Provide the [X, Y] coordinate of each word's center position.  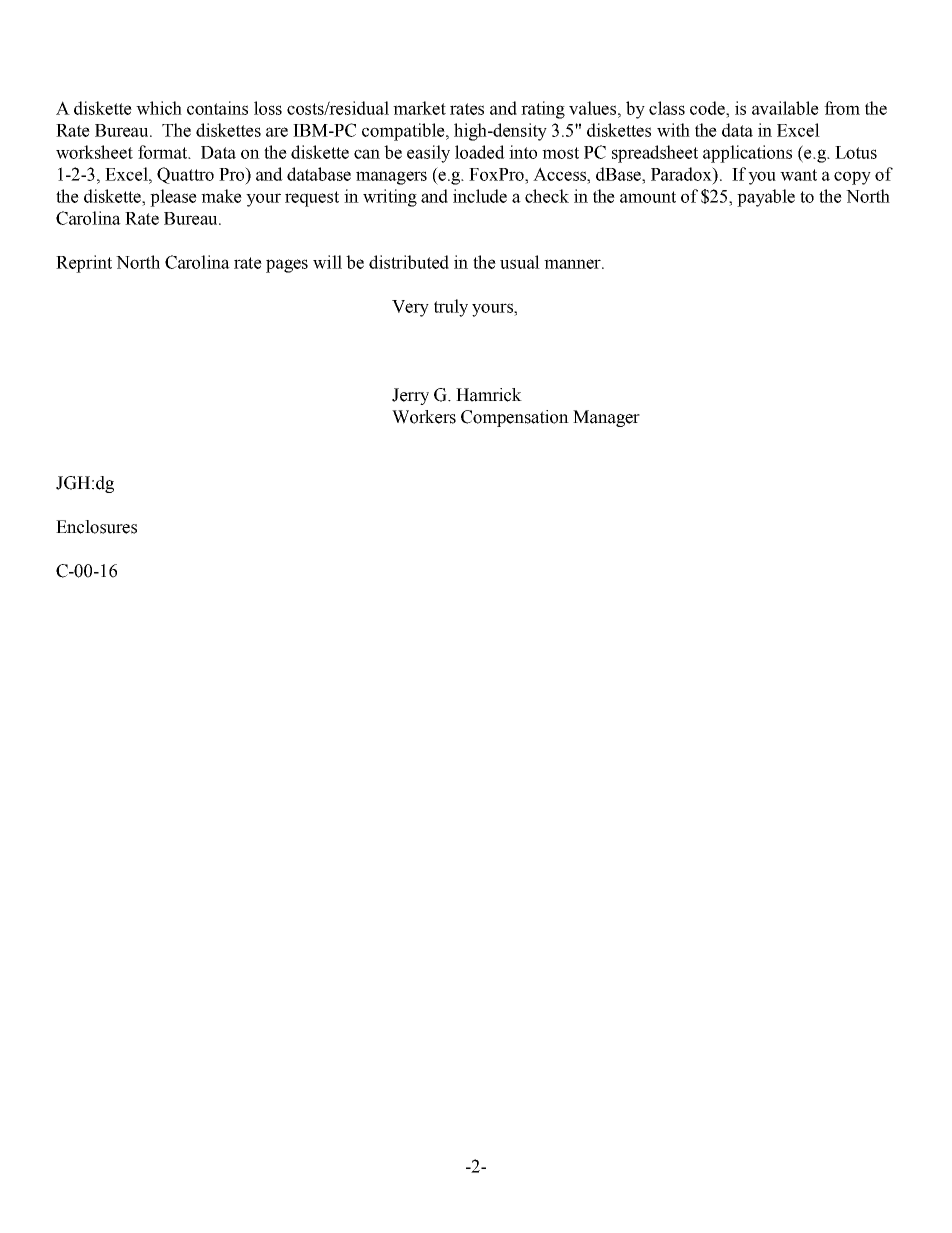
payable [766, 198]
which [159, 108]
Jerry [410, 396]
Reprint [84, 264]
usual [520, 262]
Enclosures [96, 527]
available [785, 108]
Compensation [515, 418]
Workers [424, 417]
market [419, 108]
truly [451, 308]
